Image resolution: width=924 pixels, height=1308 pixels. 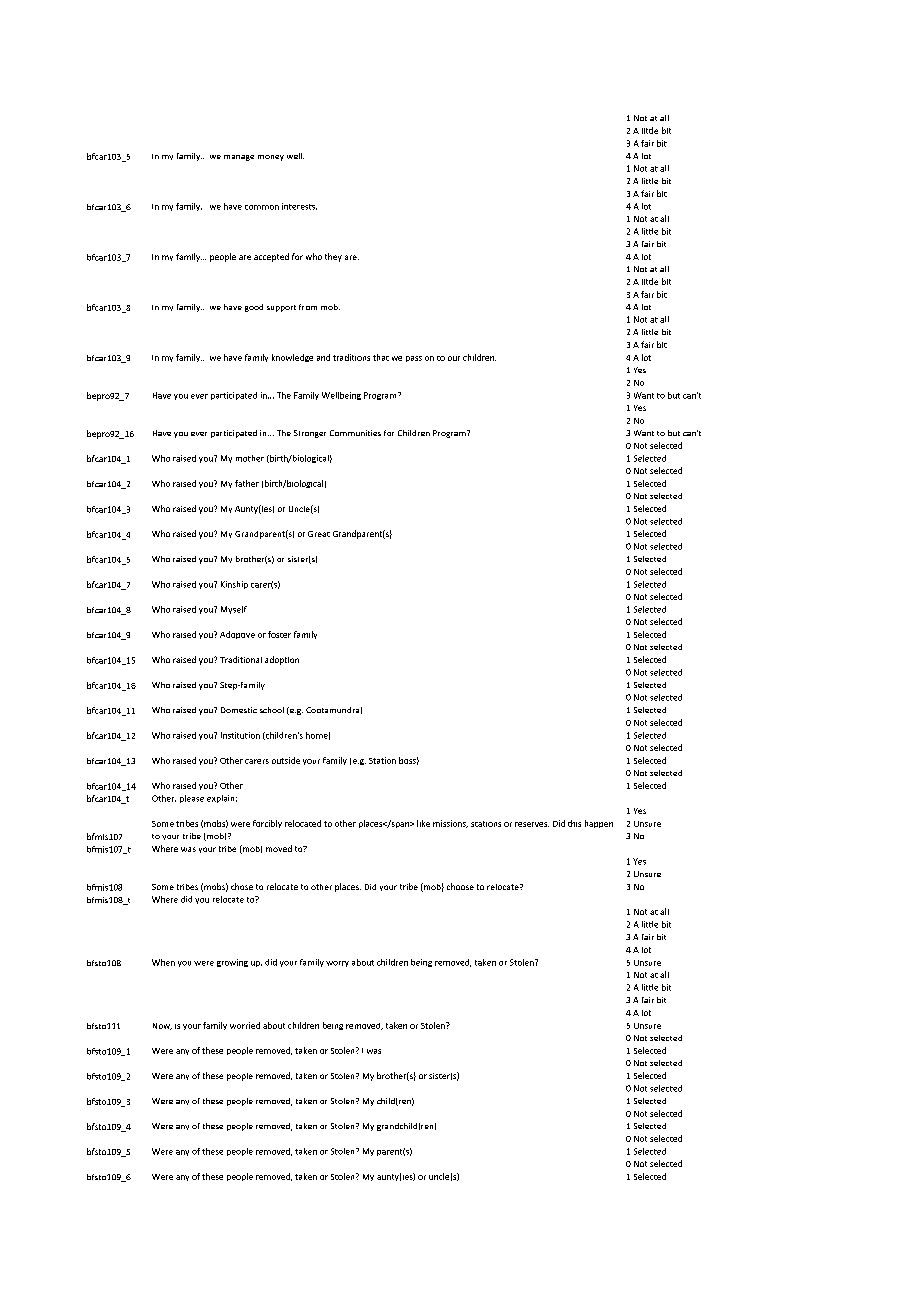 What do you see at coordinates (414, 359) in the page?
I see `pass` at bounding box center [414, 359].
